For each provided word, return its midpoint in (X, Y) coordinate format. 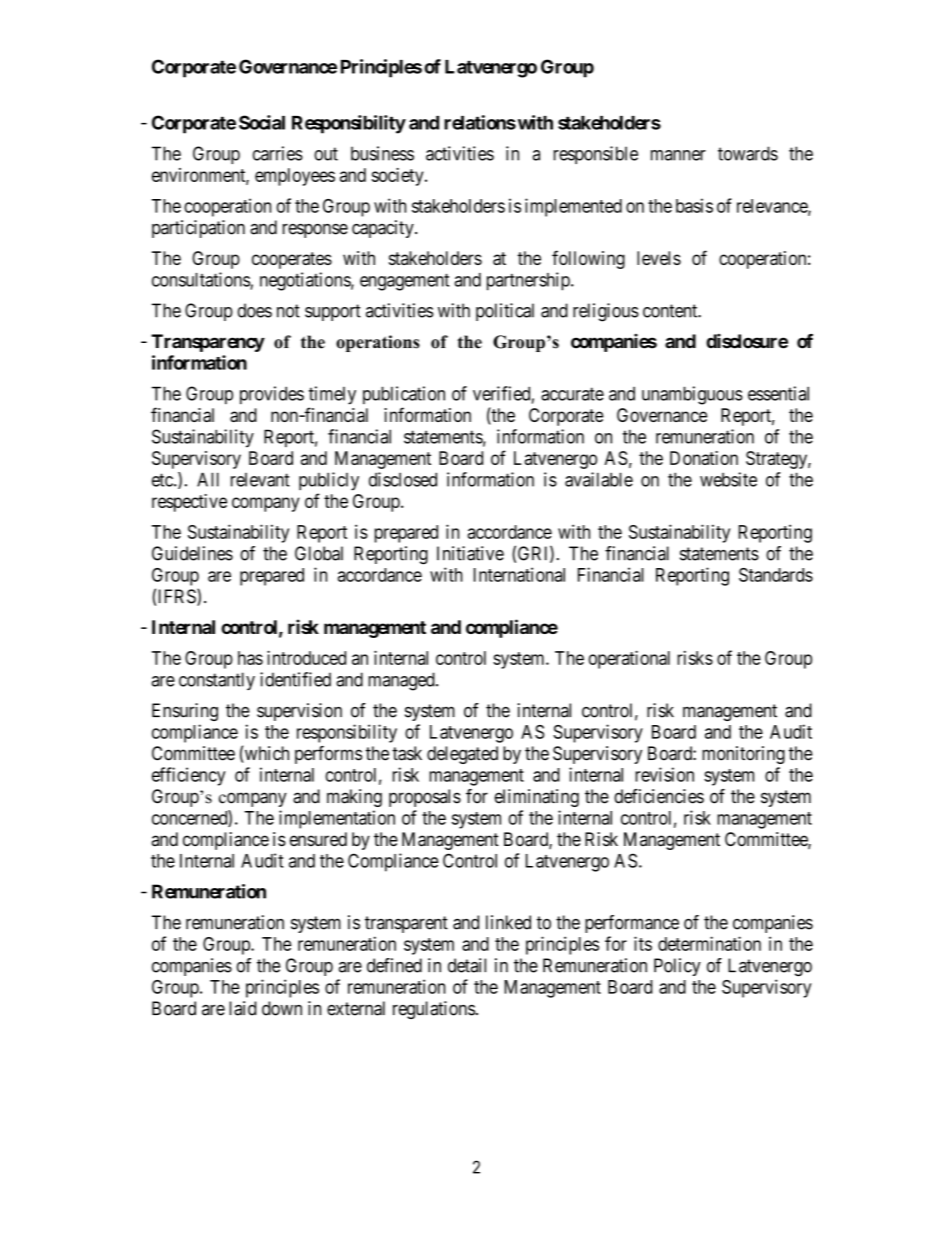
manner (678, 155)
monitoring (743, 755)
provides (272, 395)
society (399, 177)
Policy (677, 967)
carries (278, 153)
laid (242, 1008)
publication (404, 395)
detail (467, 965)
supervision (299, 712)
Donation (704, 458)
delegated (462, 755)
